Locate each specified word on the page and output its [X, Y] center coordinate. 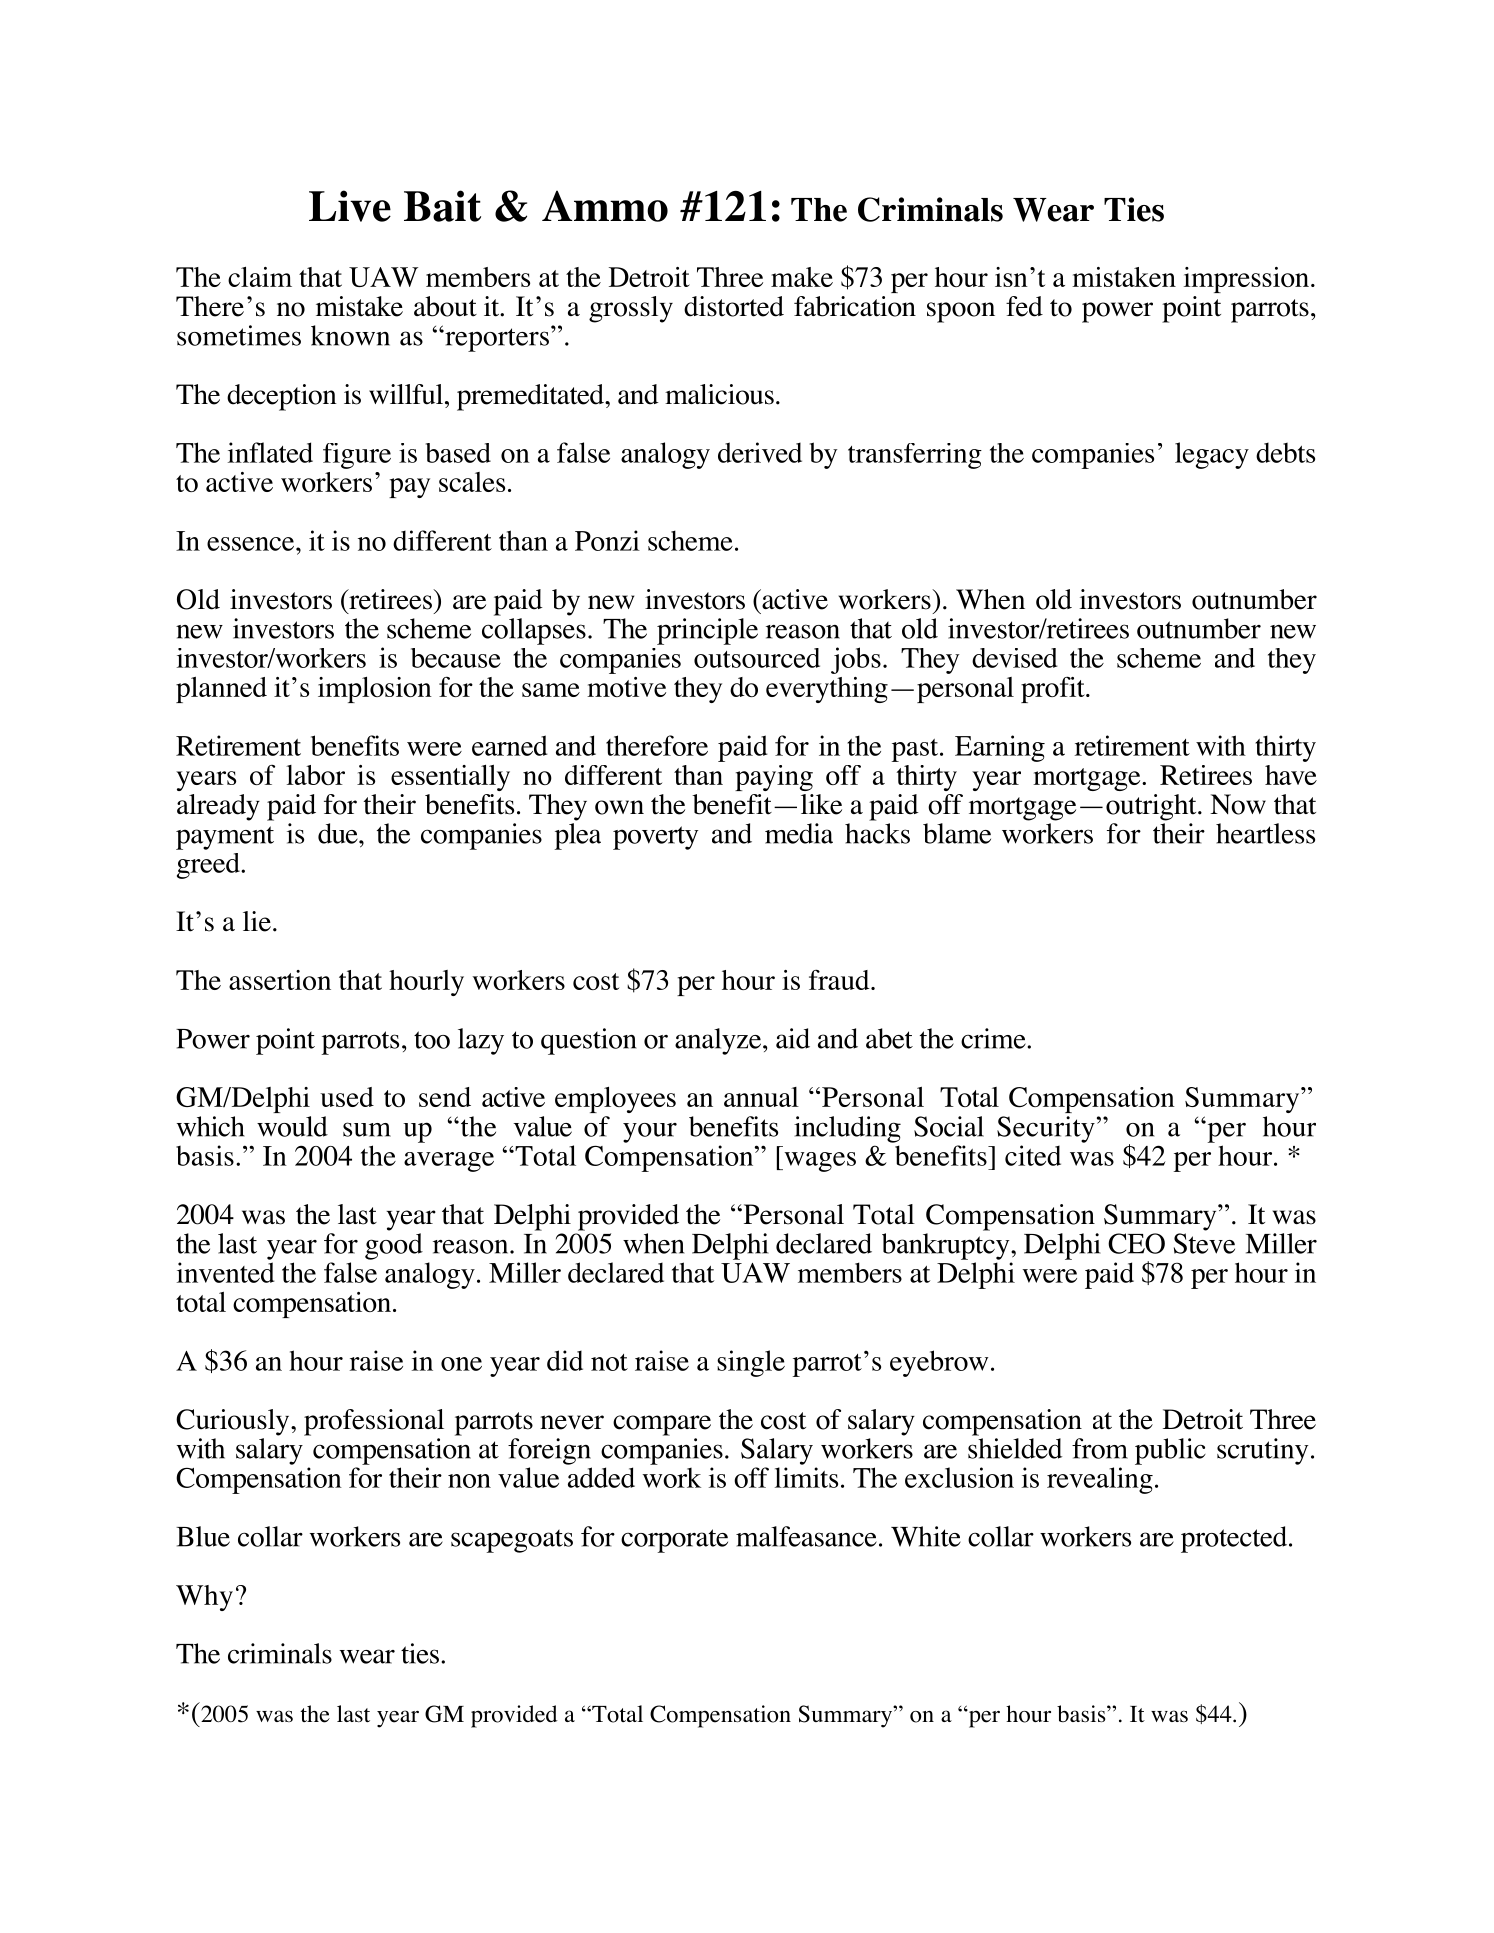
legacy [1212, 455]
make [802, 277]
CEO [1136, 1243]
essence [252, 544]
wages [819, 1162]
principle [707, 631]
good [394, 1246]
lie [257, 921]
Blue [203, 1536]
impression [1248, 280]
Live [350, 206]
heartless [1265, 833]
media [799, 833]
